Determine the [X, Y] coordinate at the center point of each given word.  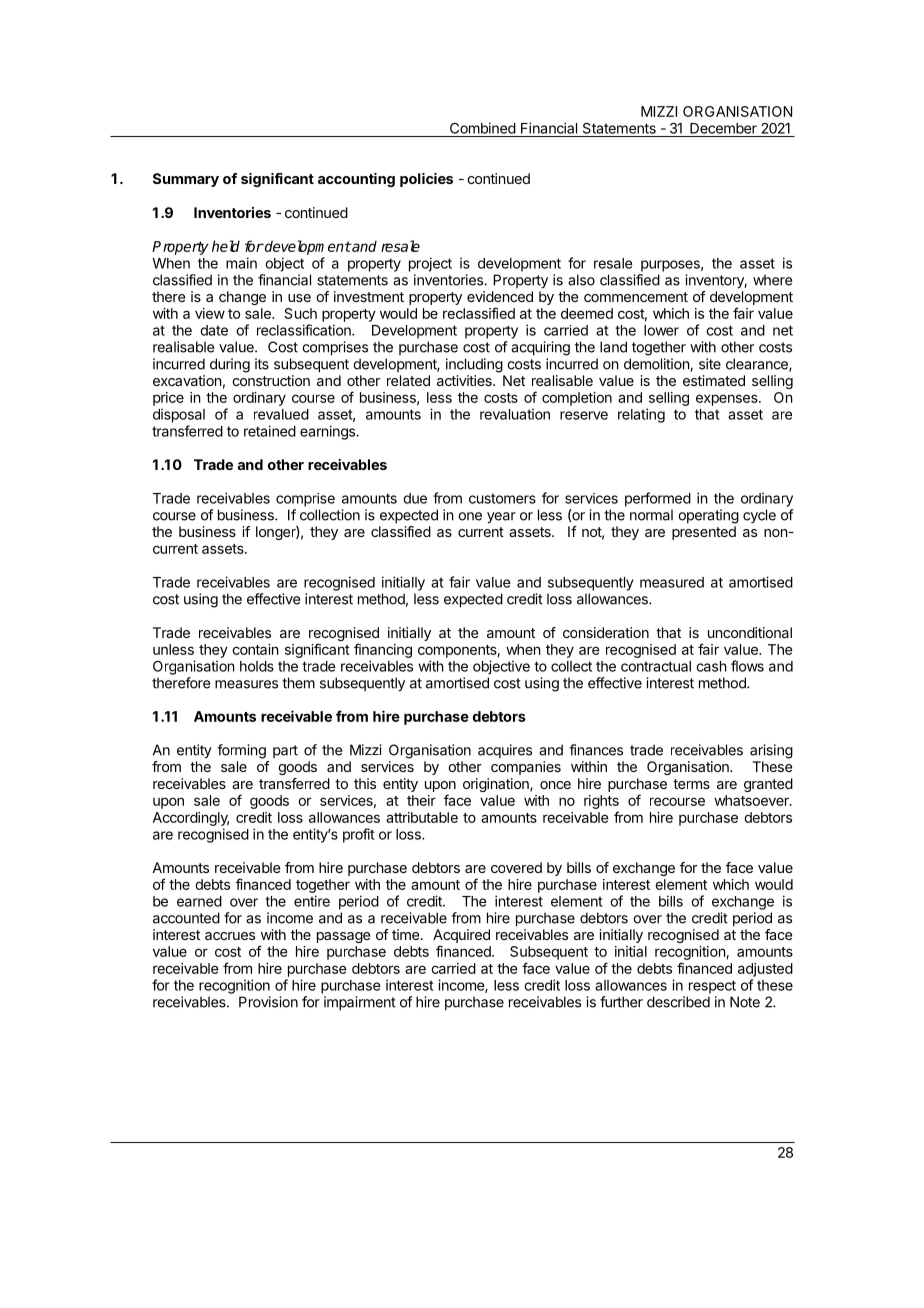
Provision [268, 1002]
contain [255, 649]
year [501, 518]
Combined [483, 128]
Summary [186, 180]
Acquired [461, 937]
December [723, 128]
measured [672, 582]
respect [712, 987]
